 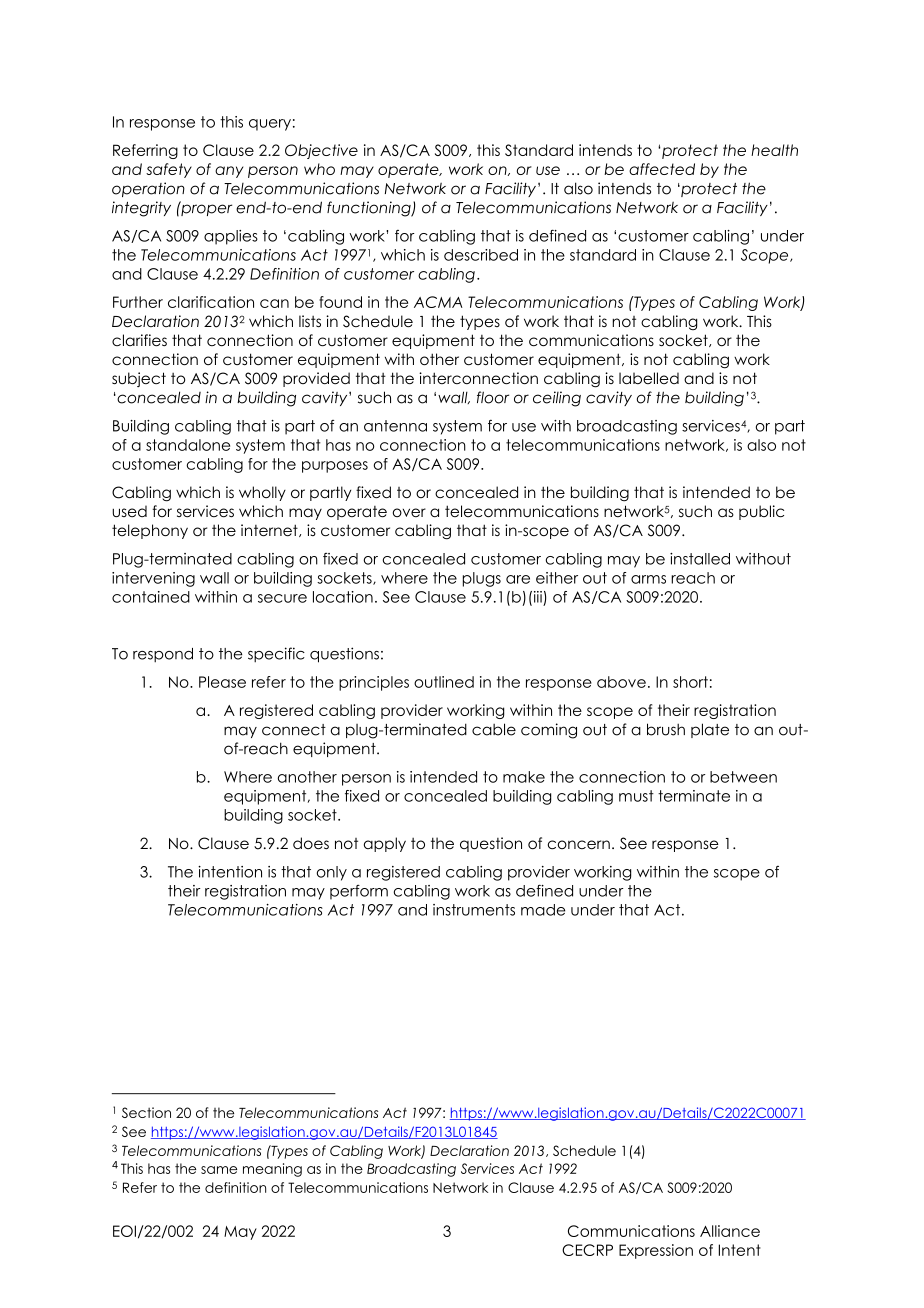 I want to click on short, so click(x=690, y=682).
